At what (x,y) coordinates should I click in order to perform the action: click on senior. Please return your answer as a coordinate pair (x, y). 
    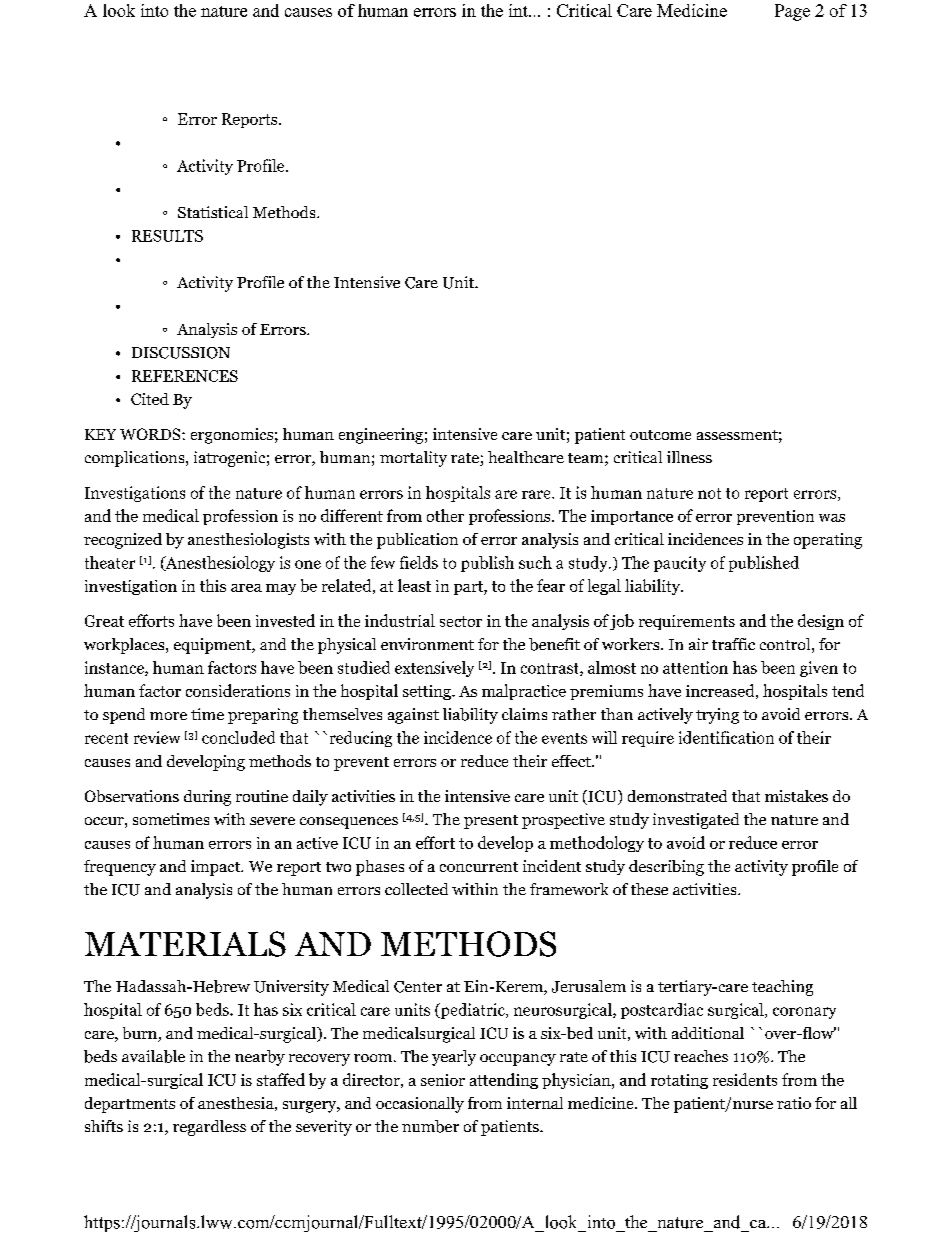
    Looking at the image, I should click on (443, 1080).
